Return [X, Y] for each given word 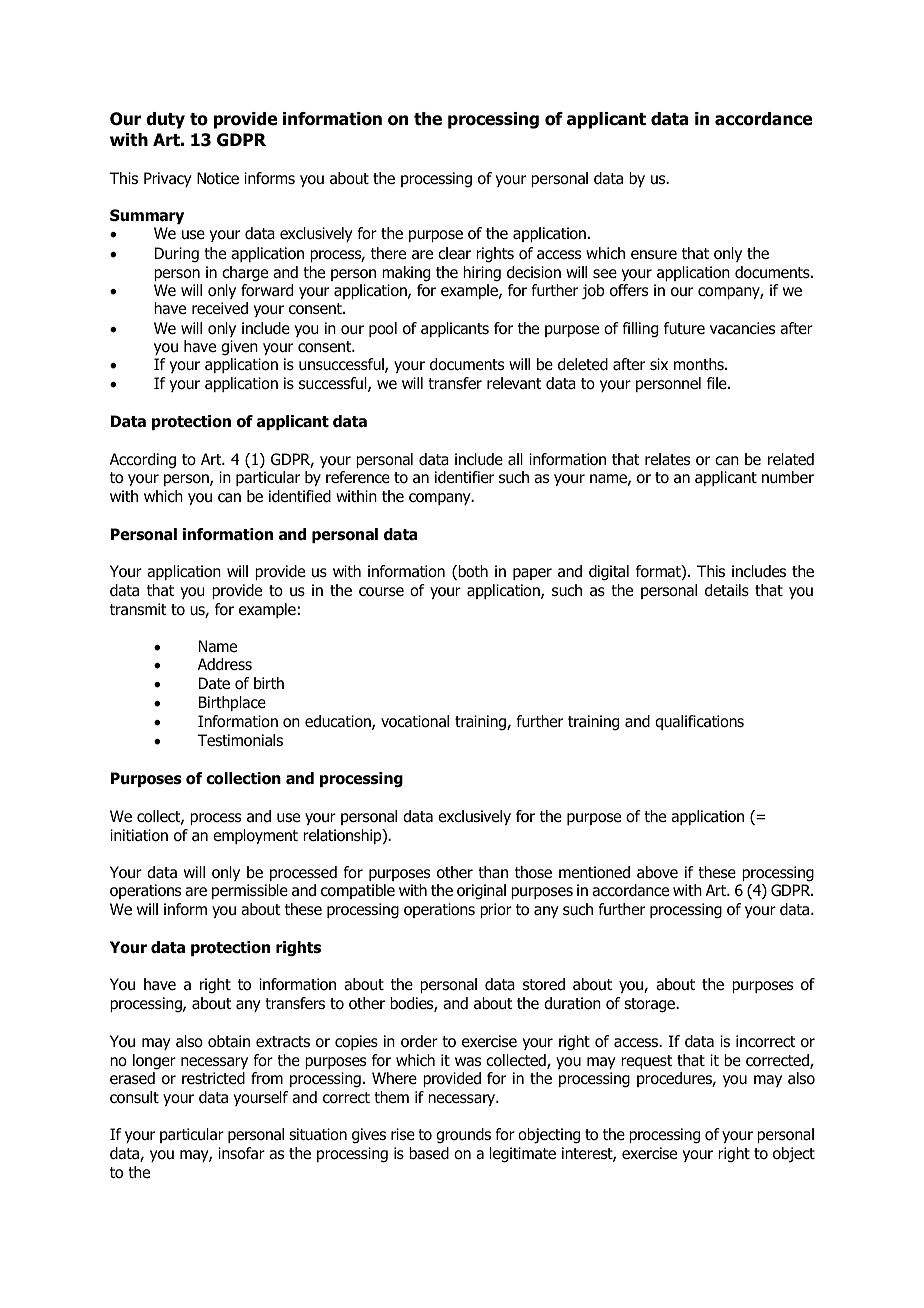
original [481, 892]
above [657, 872]
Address [225, 664]
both [472, 572]
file [718, 383]
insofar [241, 1153]
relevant [514, 383]
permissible [250, 891]
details [727, 590]
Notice [218, 178]
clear [454, 253]
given [239, 348]
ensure [654, 255]
